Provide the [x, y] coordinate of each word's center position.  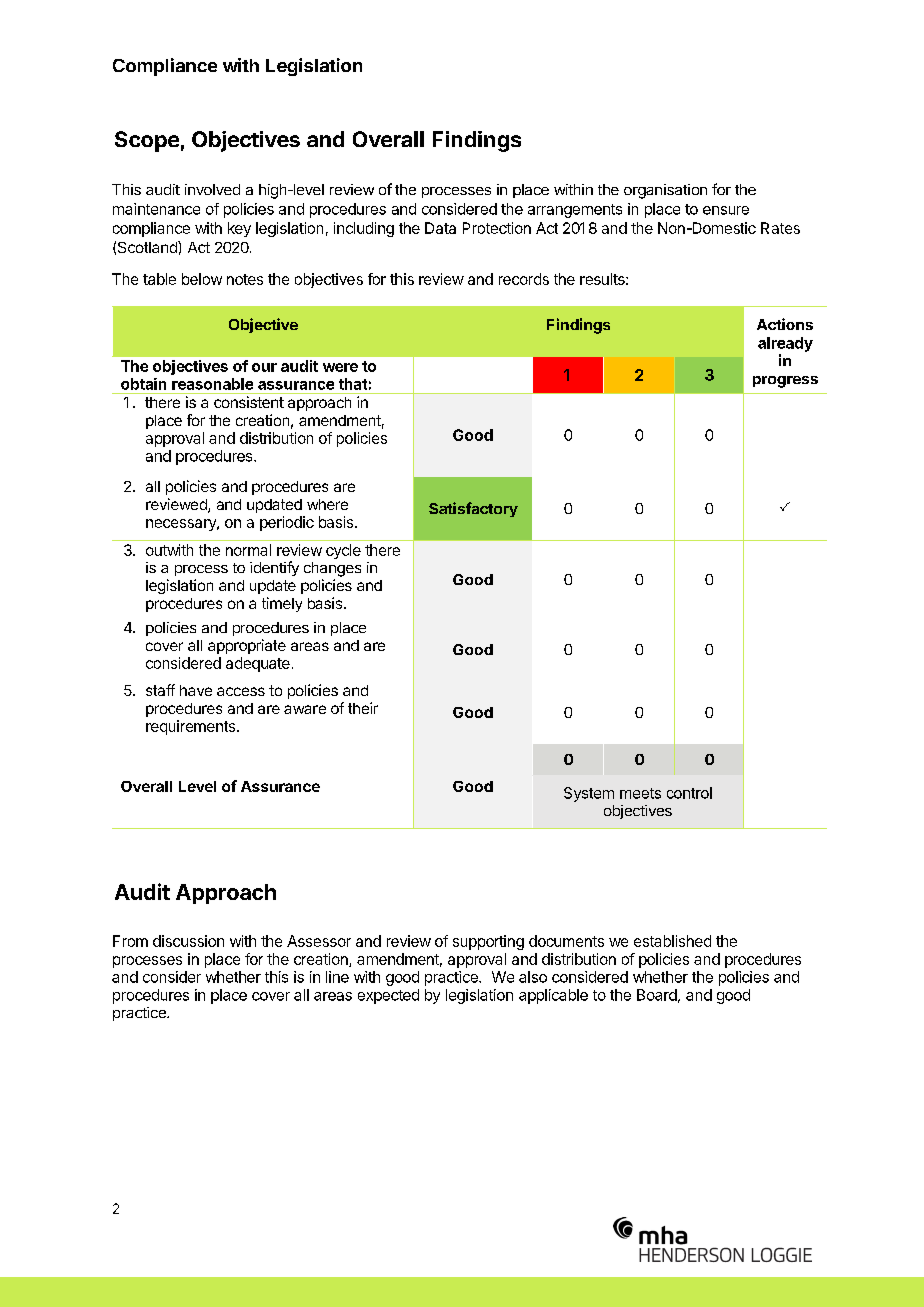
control [689, 793]
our [264, 367]
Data [440, 228]
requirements [192, 727]
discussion [188, 941]
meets [640, 793]
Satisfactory [473, 509]
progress [785, 382]
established [672, 941]
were [340, 367]
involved [212, 189]
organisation [665, 191]
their [363, 708]
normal [248, 550]
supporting [488, 942]
